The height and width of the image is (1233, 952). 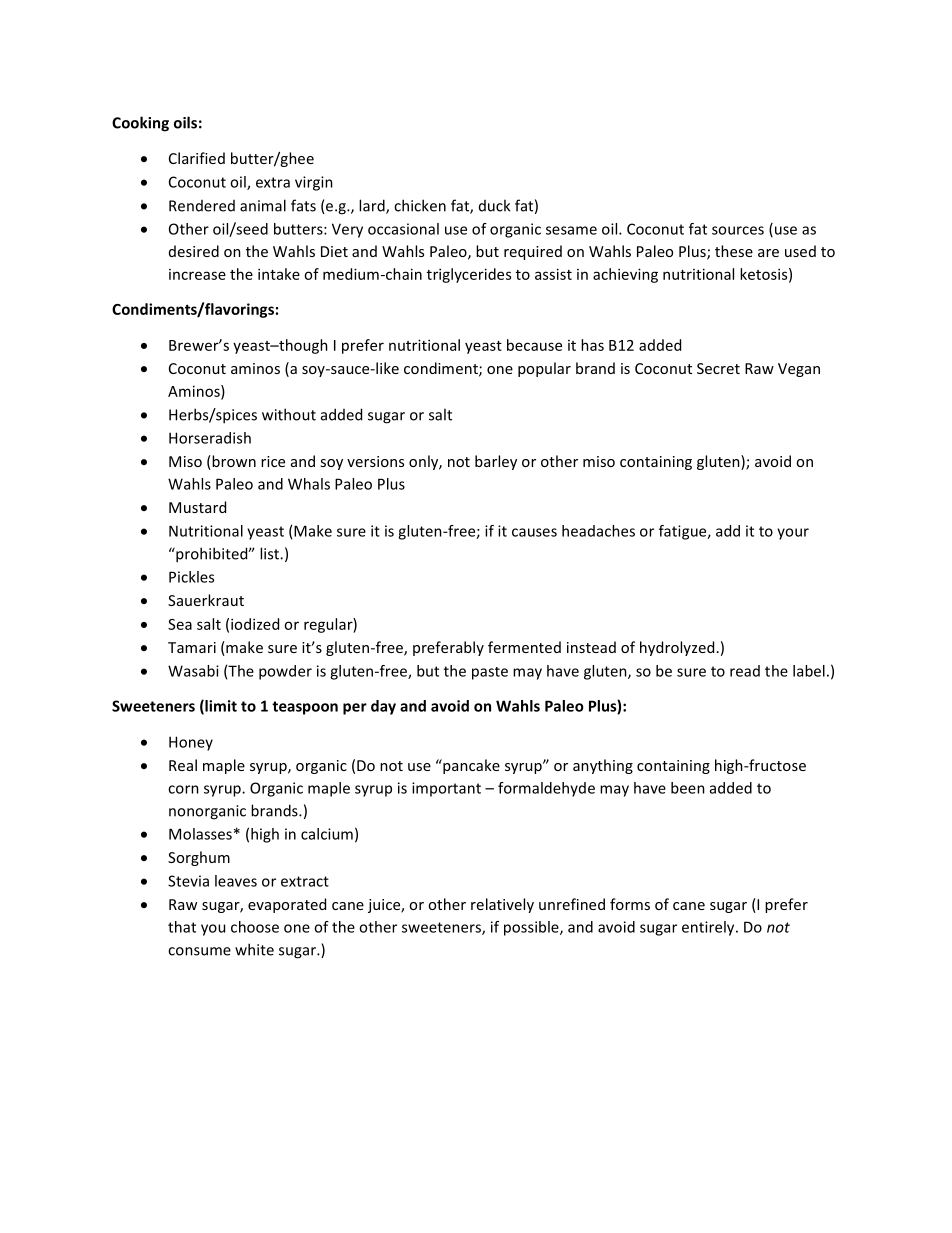 I want to click on causes, so click(x=534, y=532).
